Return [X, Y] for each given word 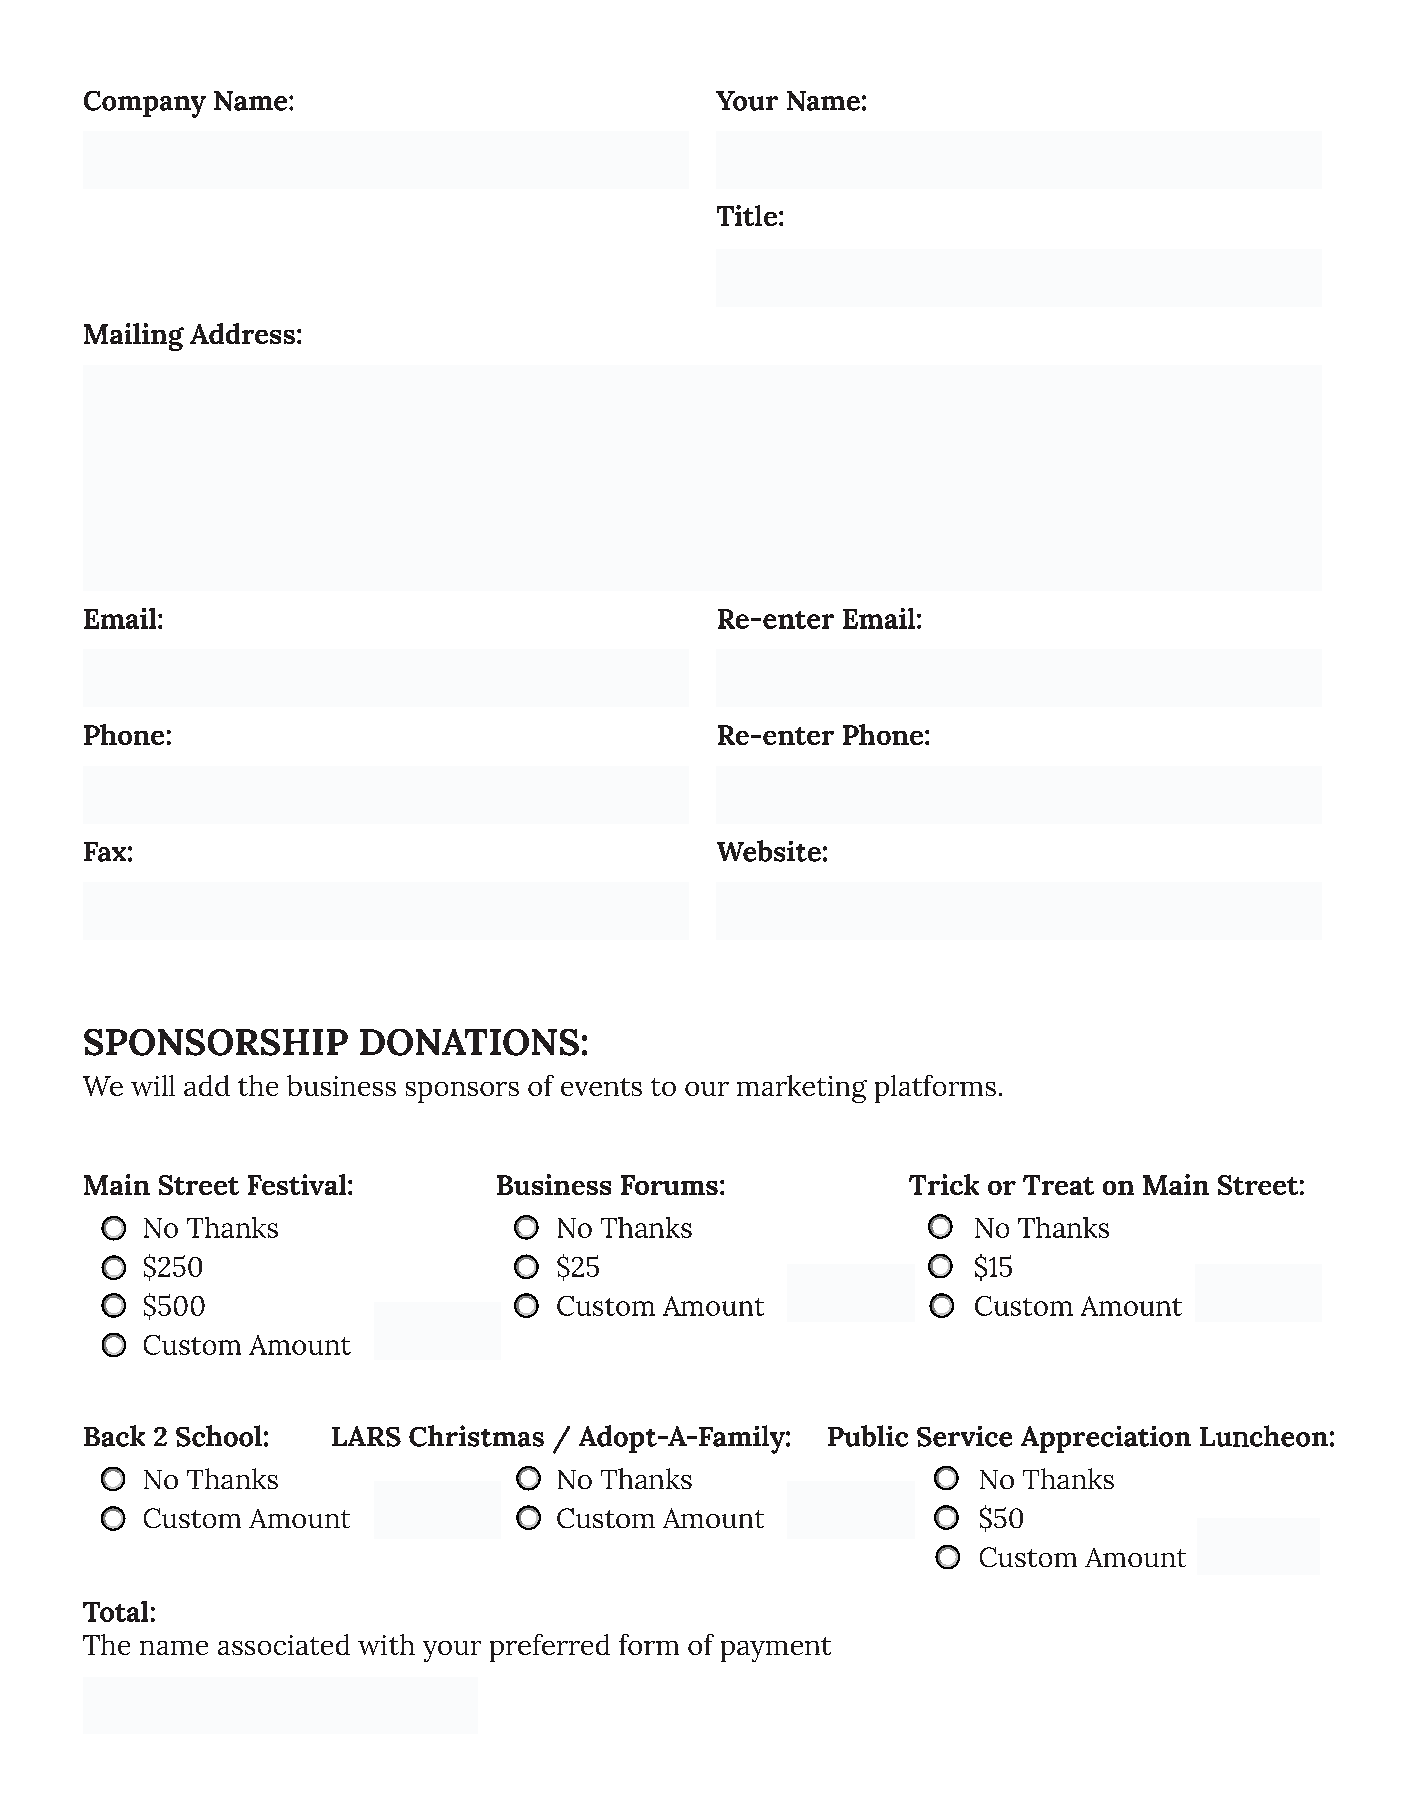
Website [769, 851]
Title [747, 215]
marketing [802, 1089]
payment [776, 1649]
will [153, 1085]
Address [242, 333]
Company [145, 104]
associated [284, 1644]
